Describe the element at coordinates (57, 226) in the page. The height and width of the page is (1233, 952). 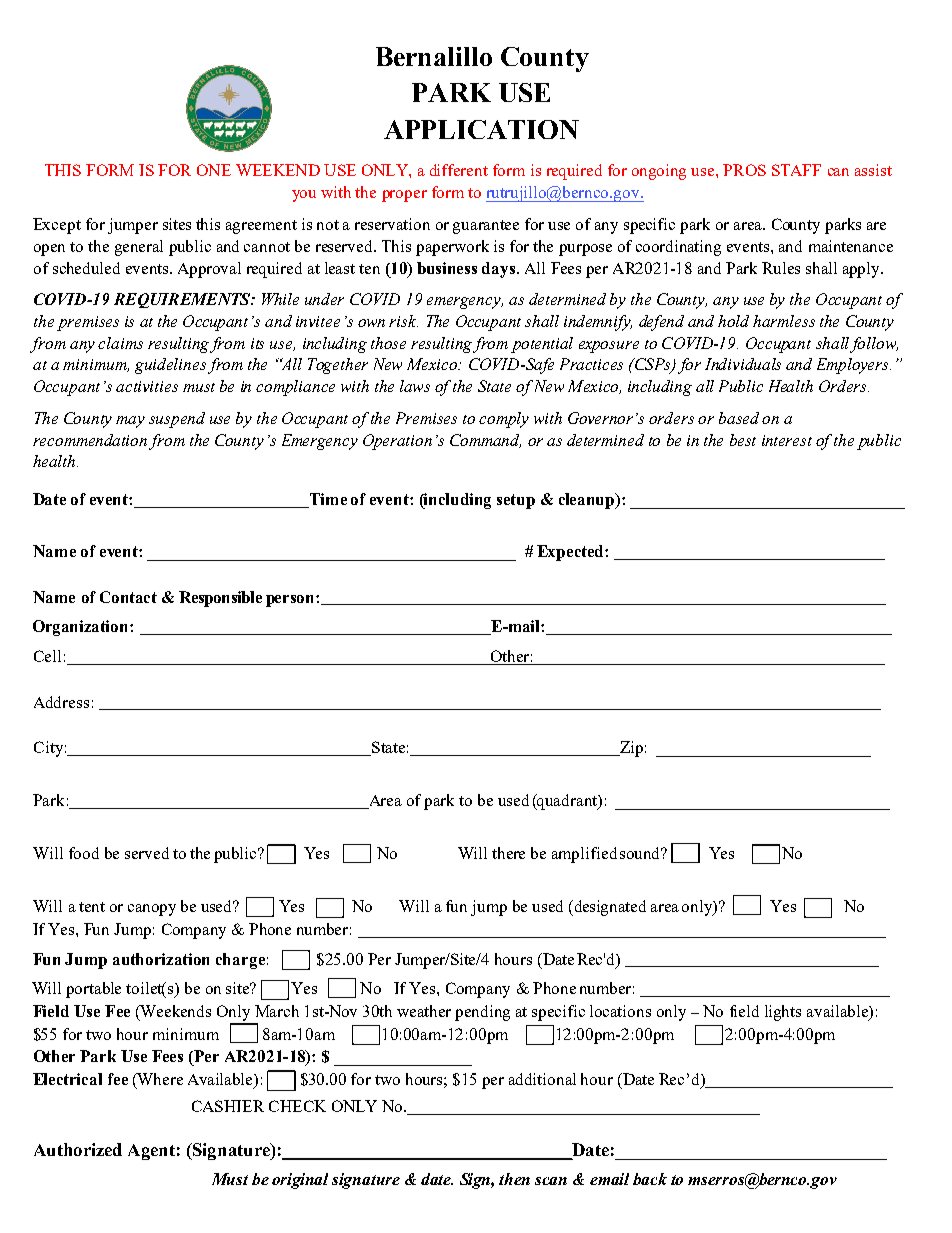
I see `Except` at that location.
